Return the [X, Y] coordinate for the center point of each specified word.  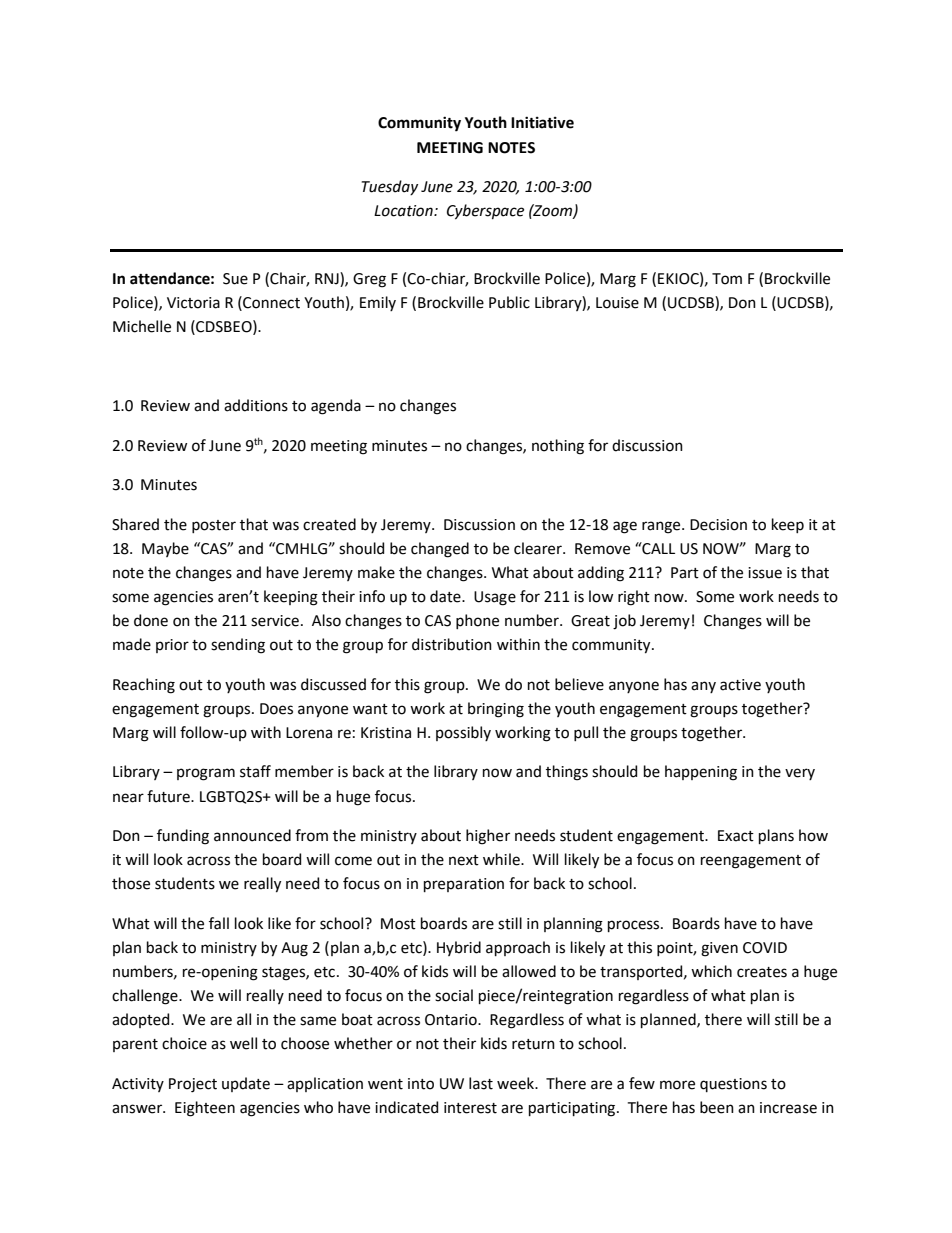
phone [477, 621]
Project [193, 1085]
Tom [727, 279]
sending [238, 646]
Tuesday [390, 187]
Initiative [542, 122]
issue [765, 573]
